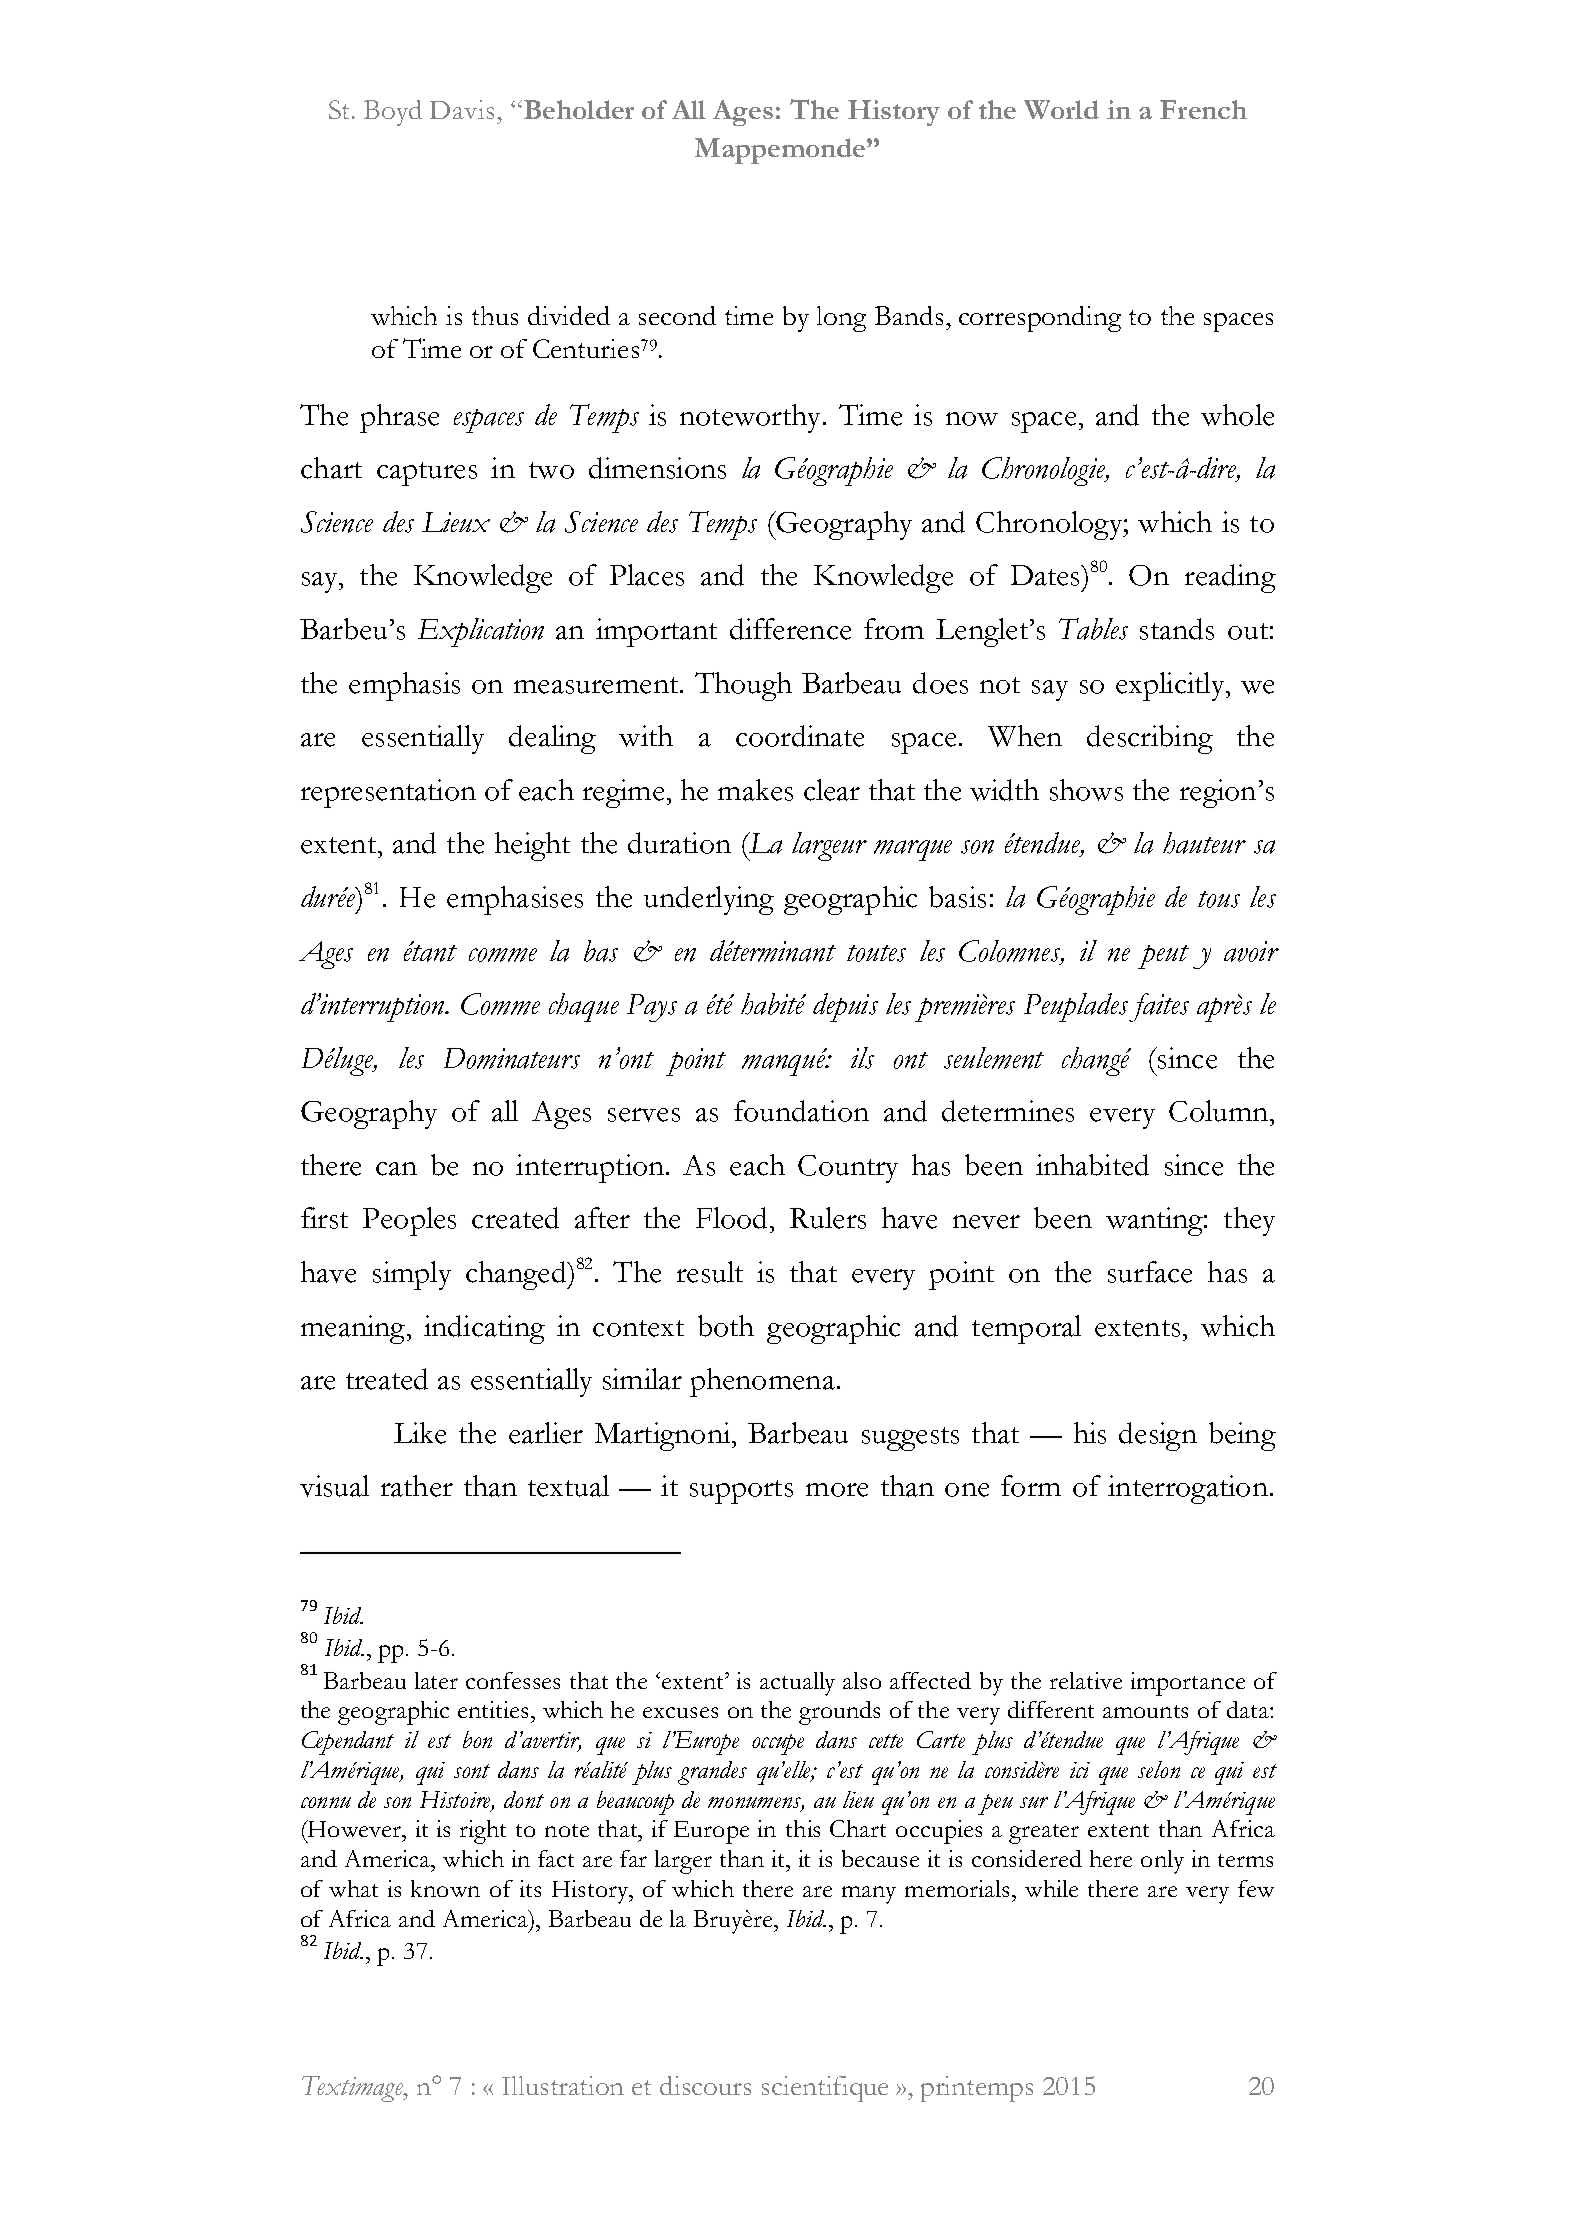  What do you see at coordinates (869, 1895) in the screenshot?
I see `many` at bounding box center [869, 1895].
